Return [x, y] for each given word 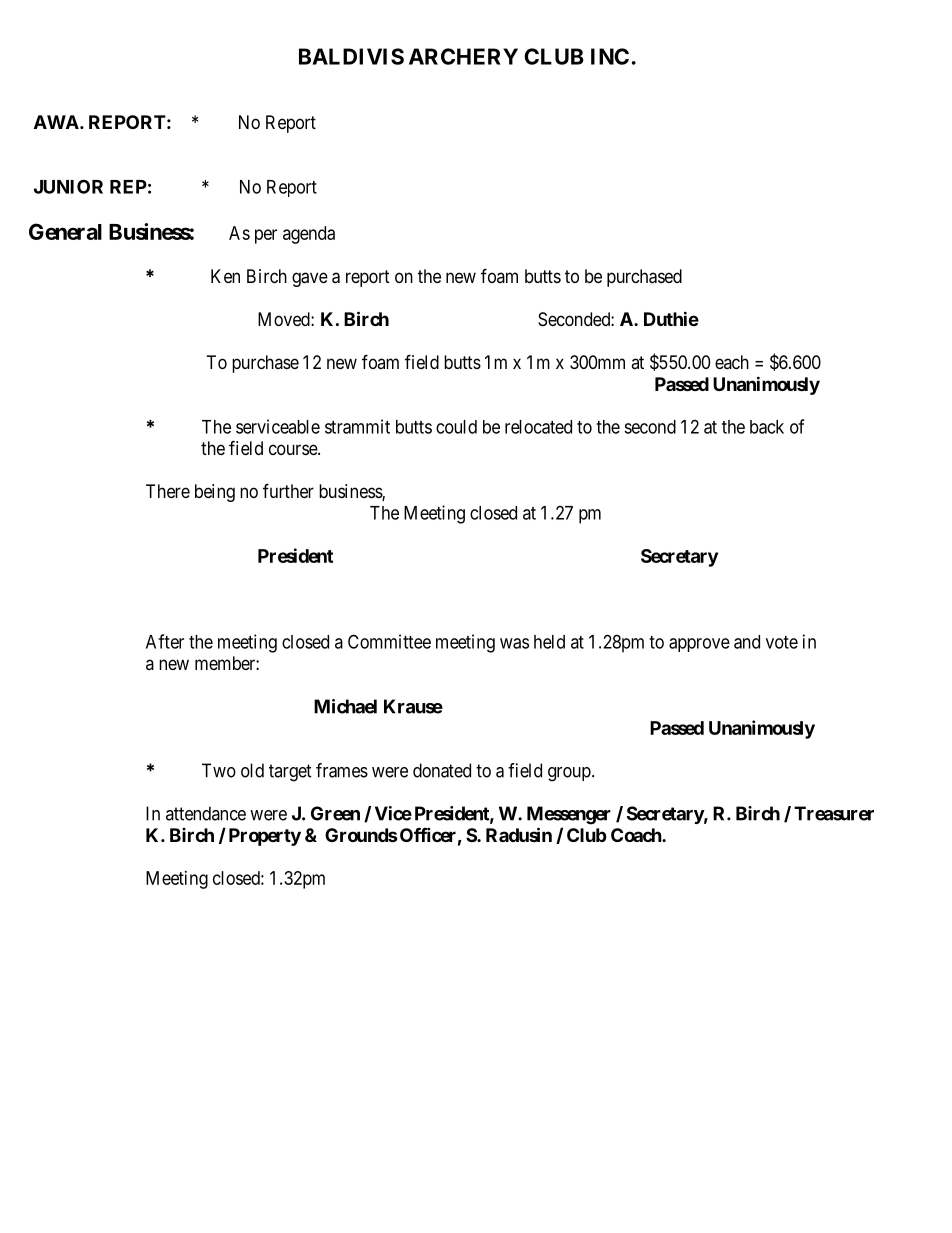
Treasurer [834, 813]
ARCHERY [463, 56]
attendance [206, 813]
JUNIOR [68, 186]
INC [610, 56]
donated [442, 770]
